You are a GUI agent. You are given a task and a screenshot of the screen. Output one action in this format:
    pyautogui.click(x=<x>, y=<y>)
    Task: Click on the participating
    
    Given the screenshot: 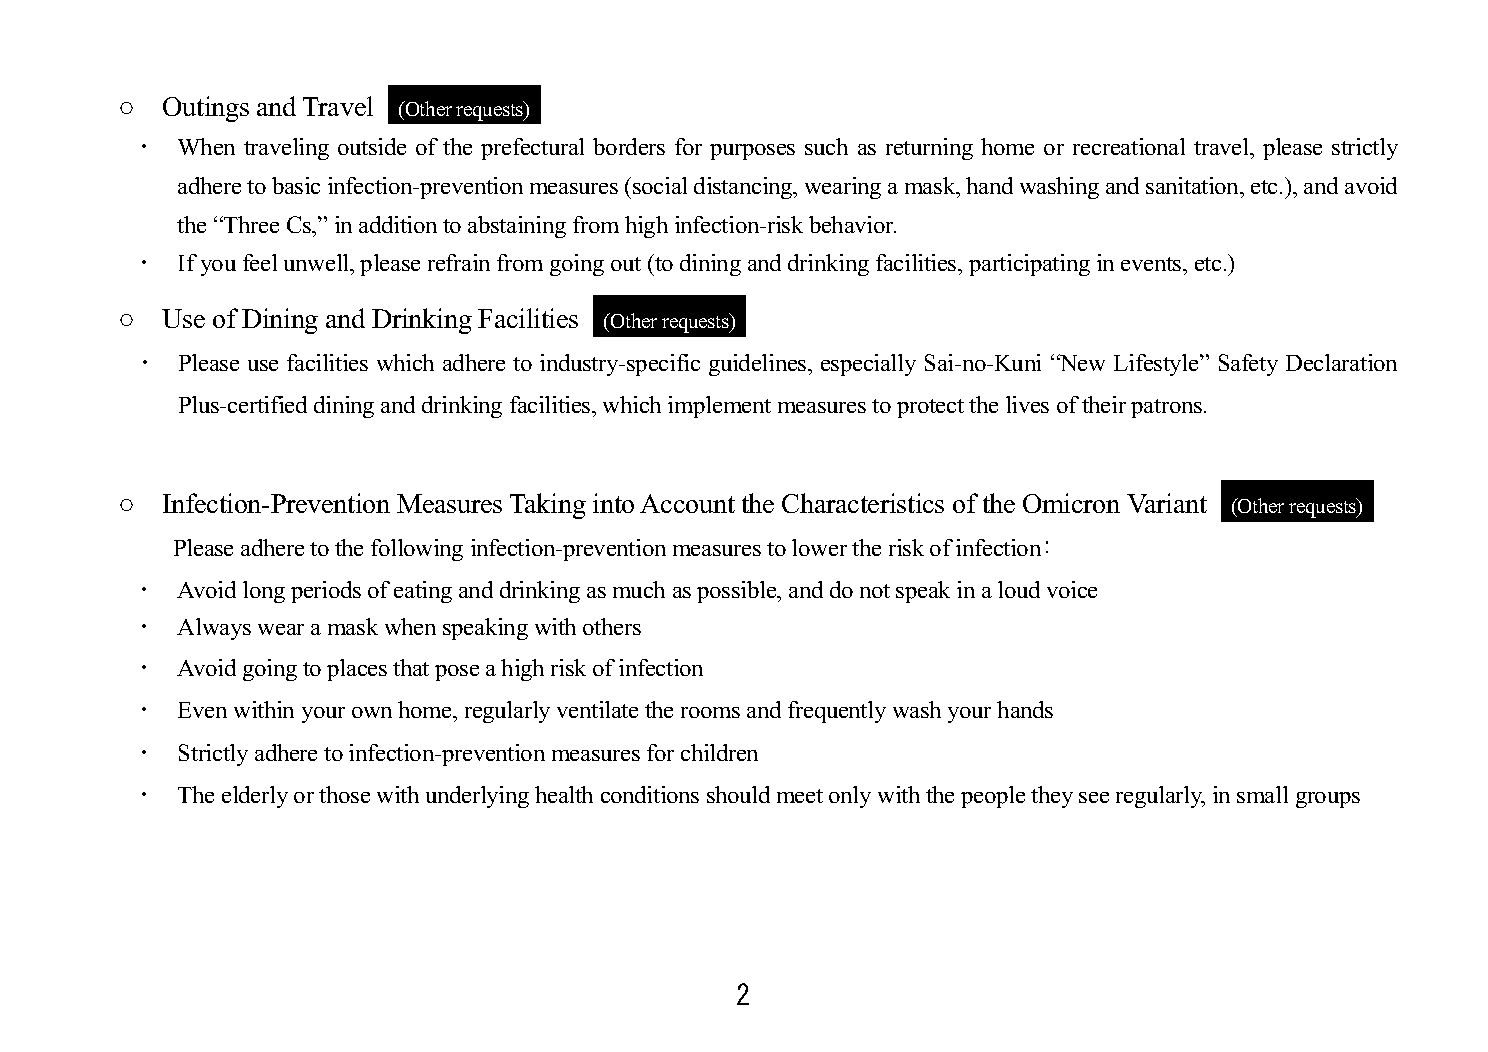 What is the action you would take?
    pyautogui.click(x=1029, y=265)
